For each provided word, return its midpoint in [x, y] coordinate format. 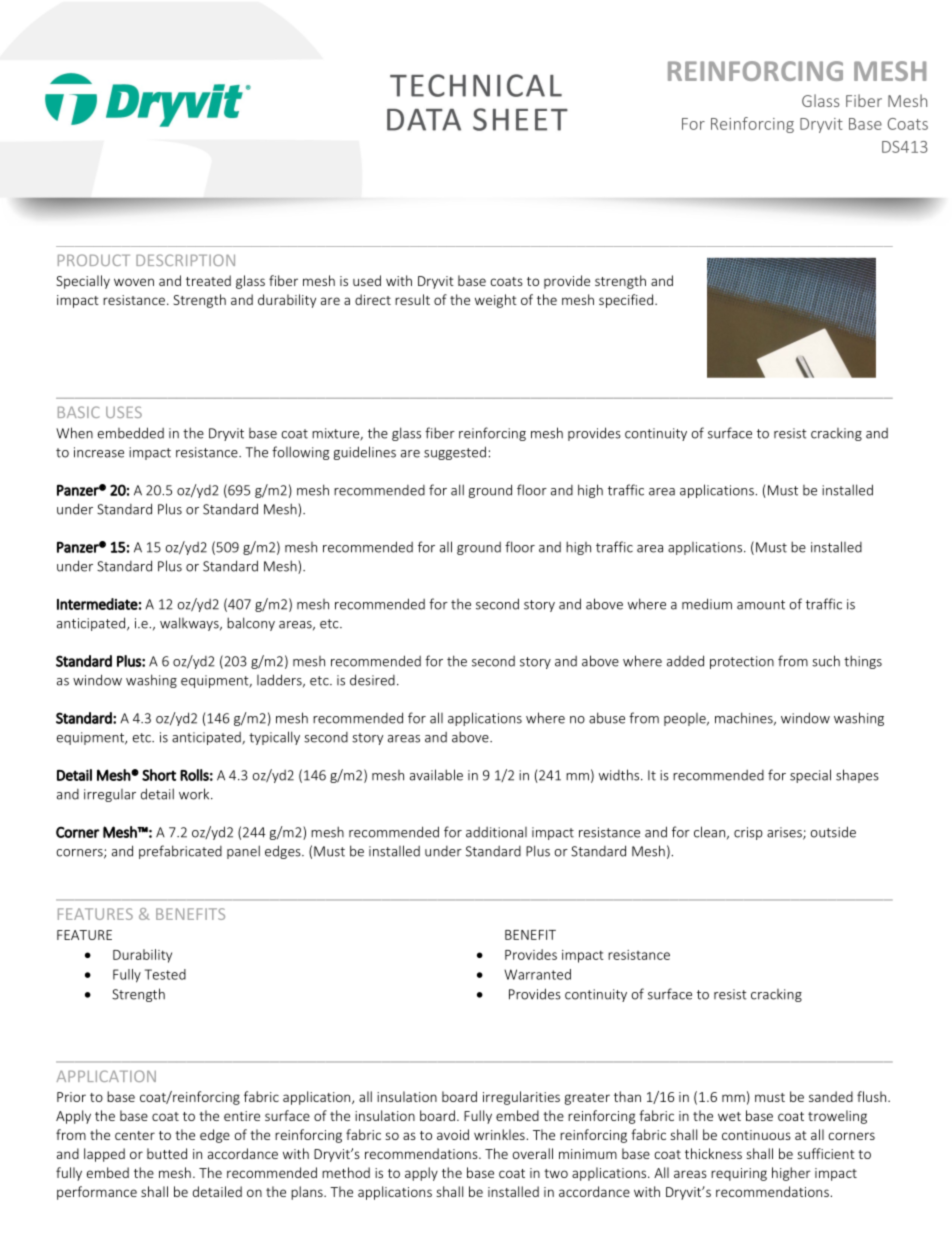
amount [761, 605]
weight [496, 301]
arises [785, 833]
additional [496, 832]
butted [167, 1153]
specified [626, 301]
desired [372, 680]
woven [134, 282]
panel [243, 852]
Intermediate [97, 604]
